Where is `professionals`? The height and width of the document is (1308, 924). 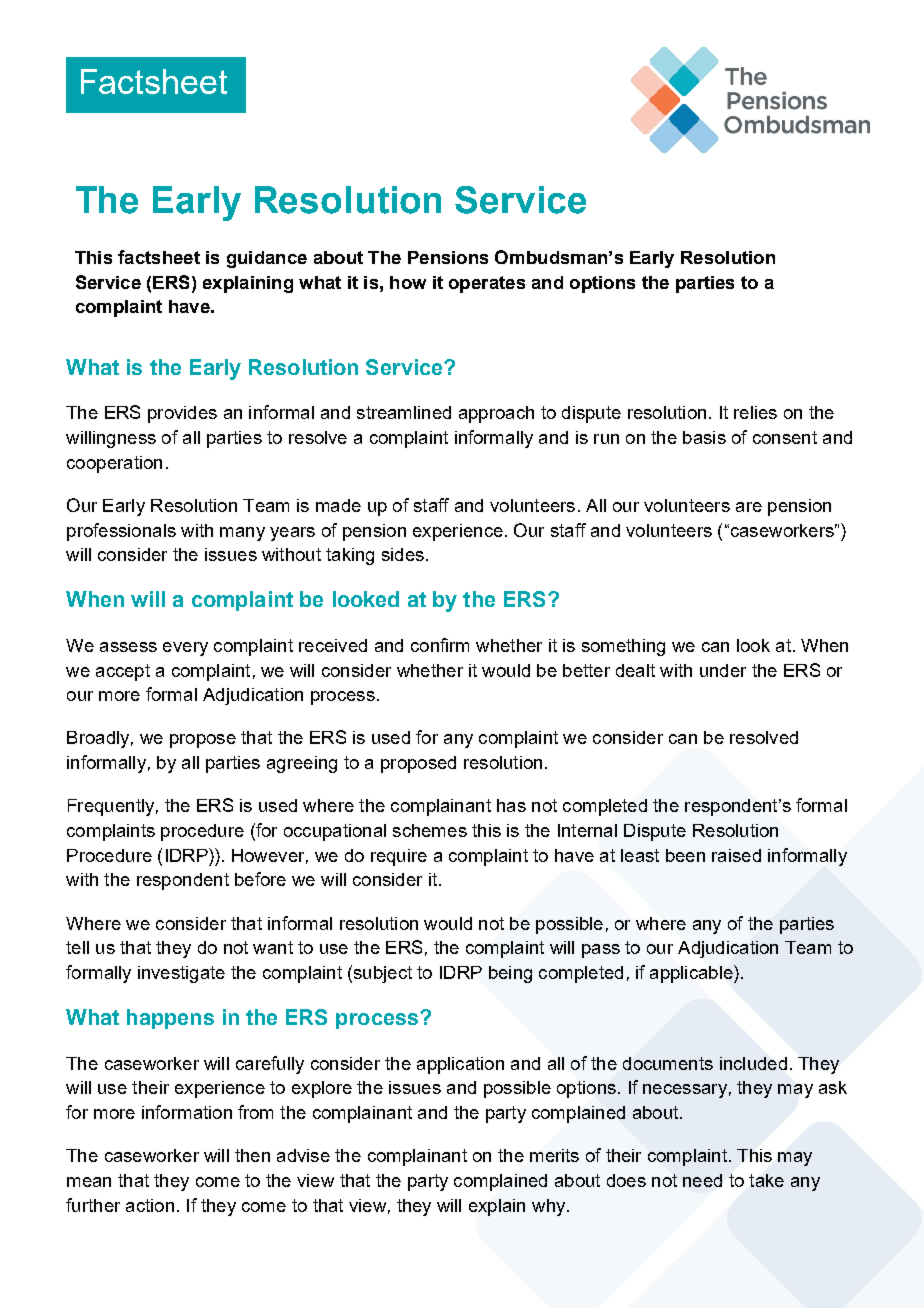 professionals is located at coordinates (121, 532).
